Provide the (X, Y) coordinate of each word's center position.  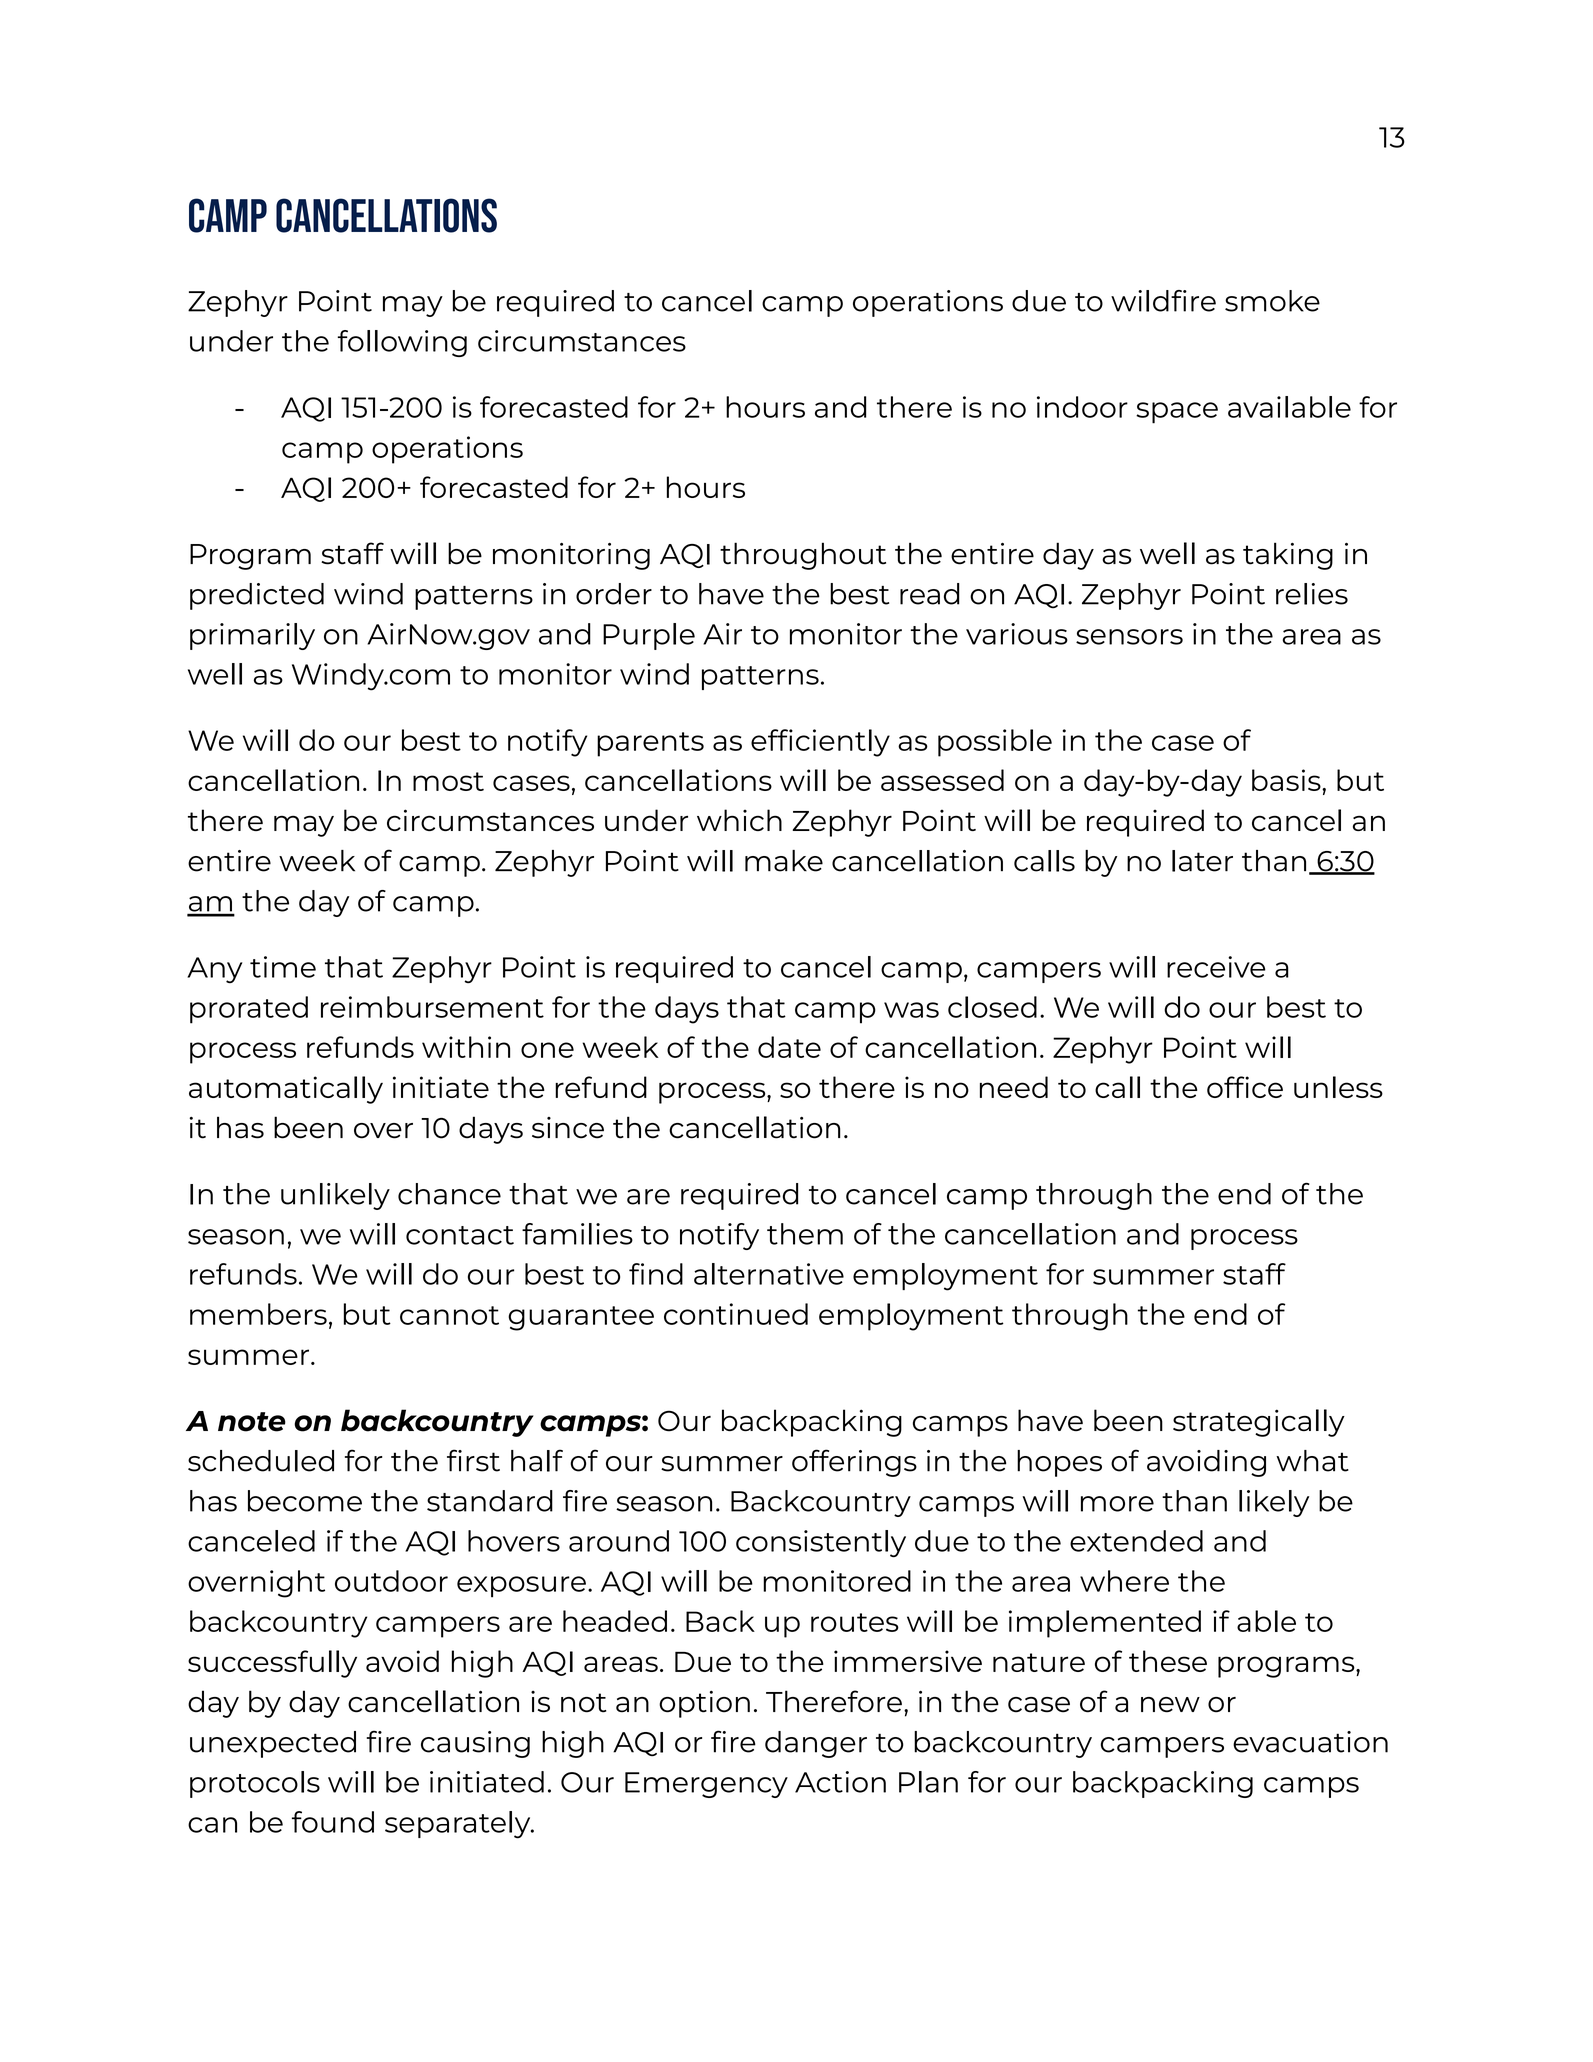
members (258, 1314)
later (1202, 861)
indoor (1082, 407)
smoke (1272, 301)
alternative (769, 1274)
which (739, 820)
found (333, 1822)
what (1312, 1461)
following (402, 343)
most (448, 781)
